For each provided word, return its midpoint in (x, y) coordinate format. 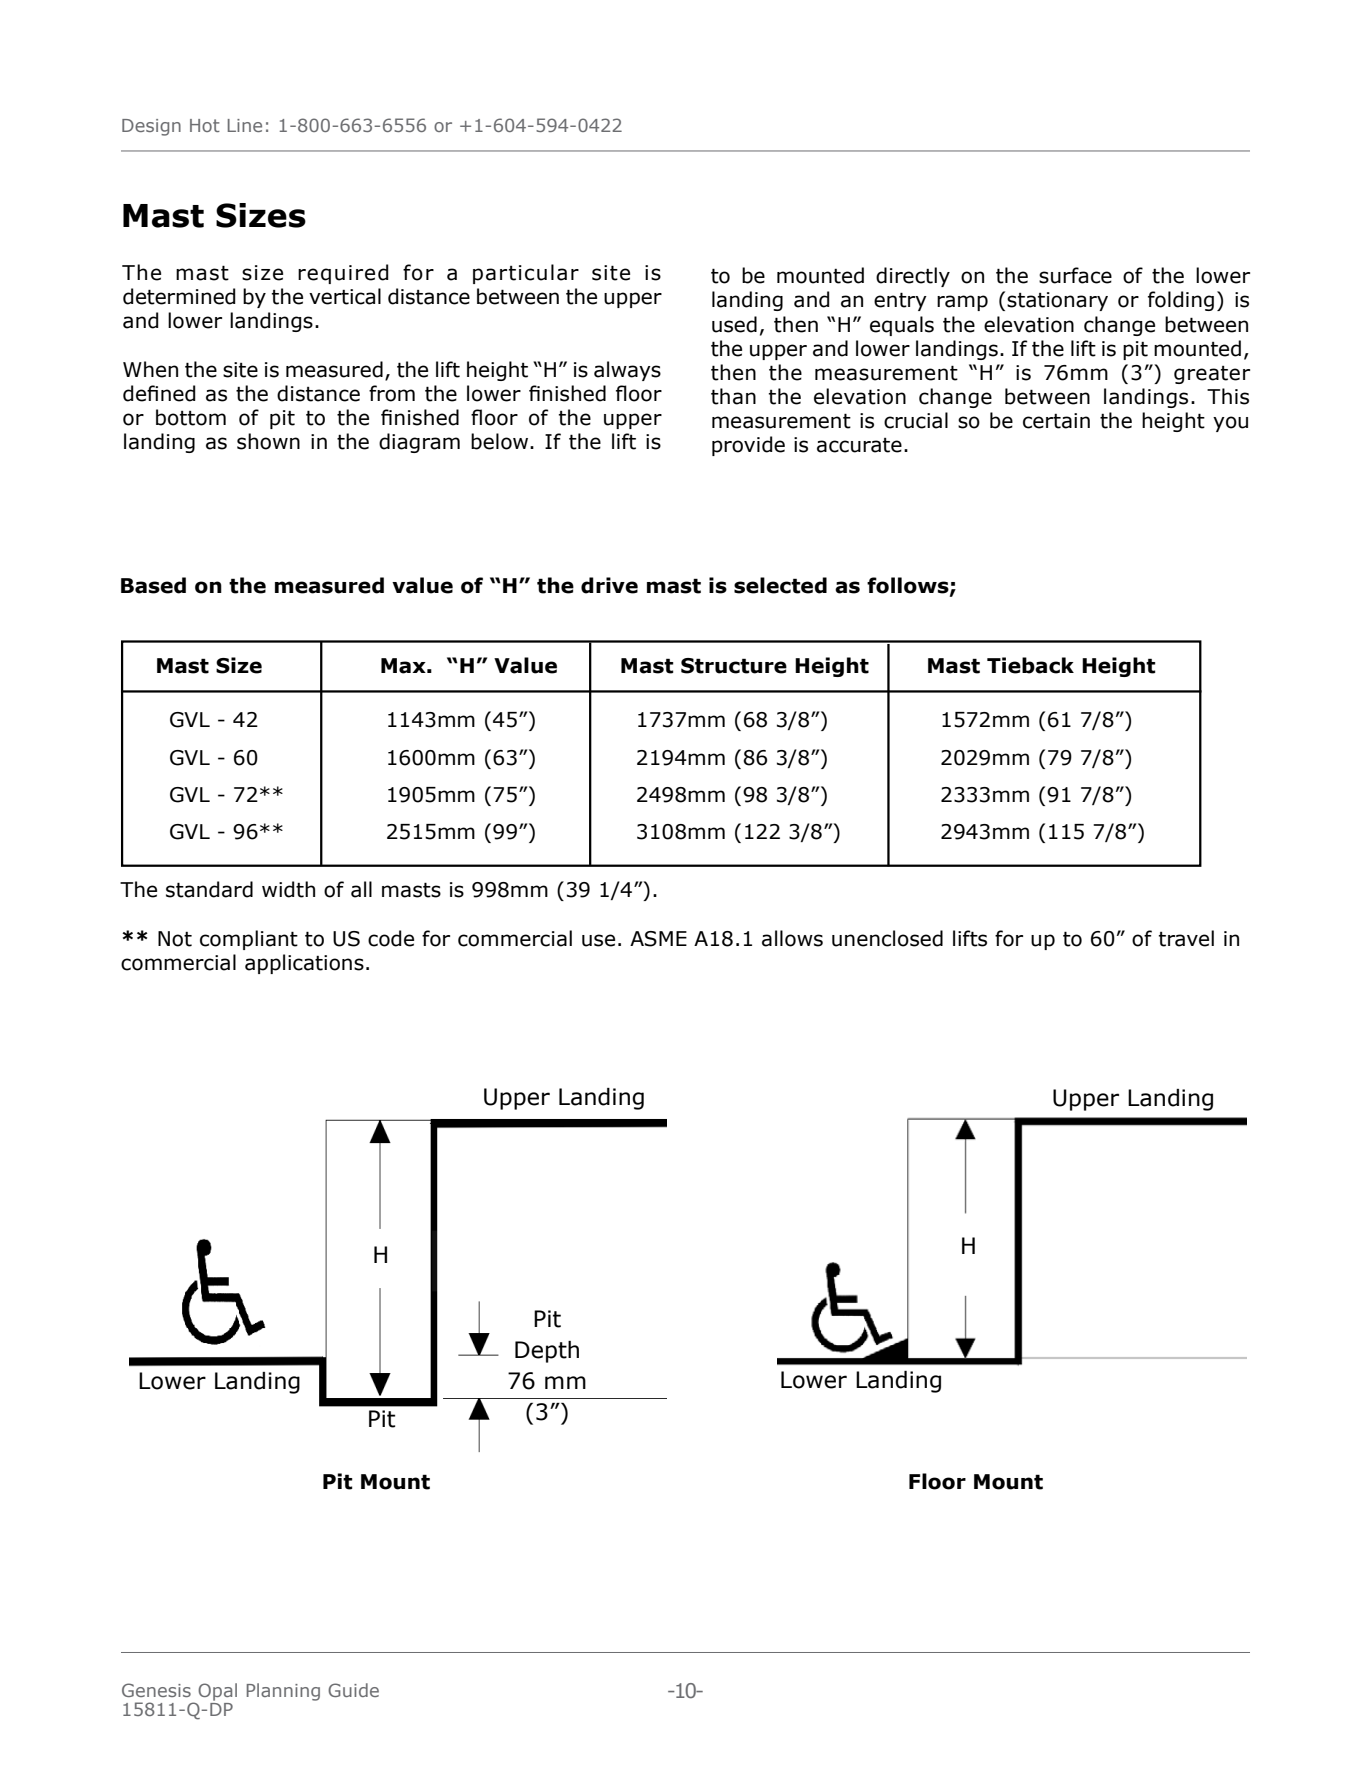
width (288, 889)
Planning (283, 1692)
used (734, 324)
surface (1075, 275)
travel (1186, 938)
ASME (658, 939)
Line (245, 125)
